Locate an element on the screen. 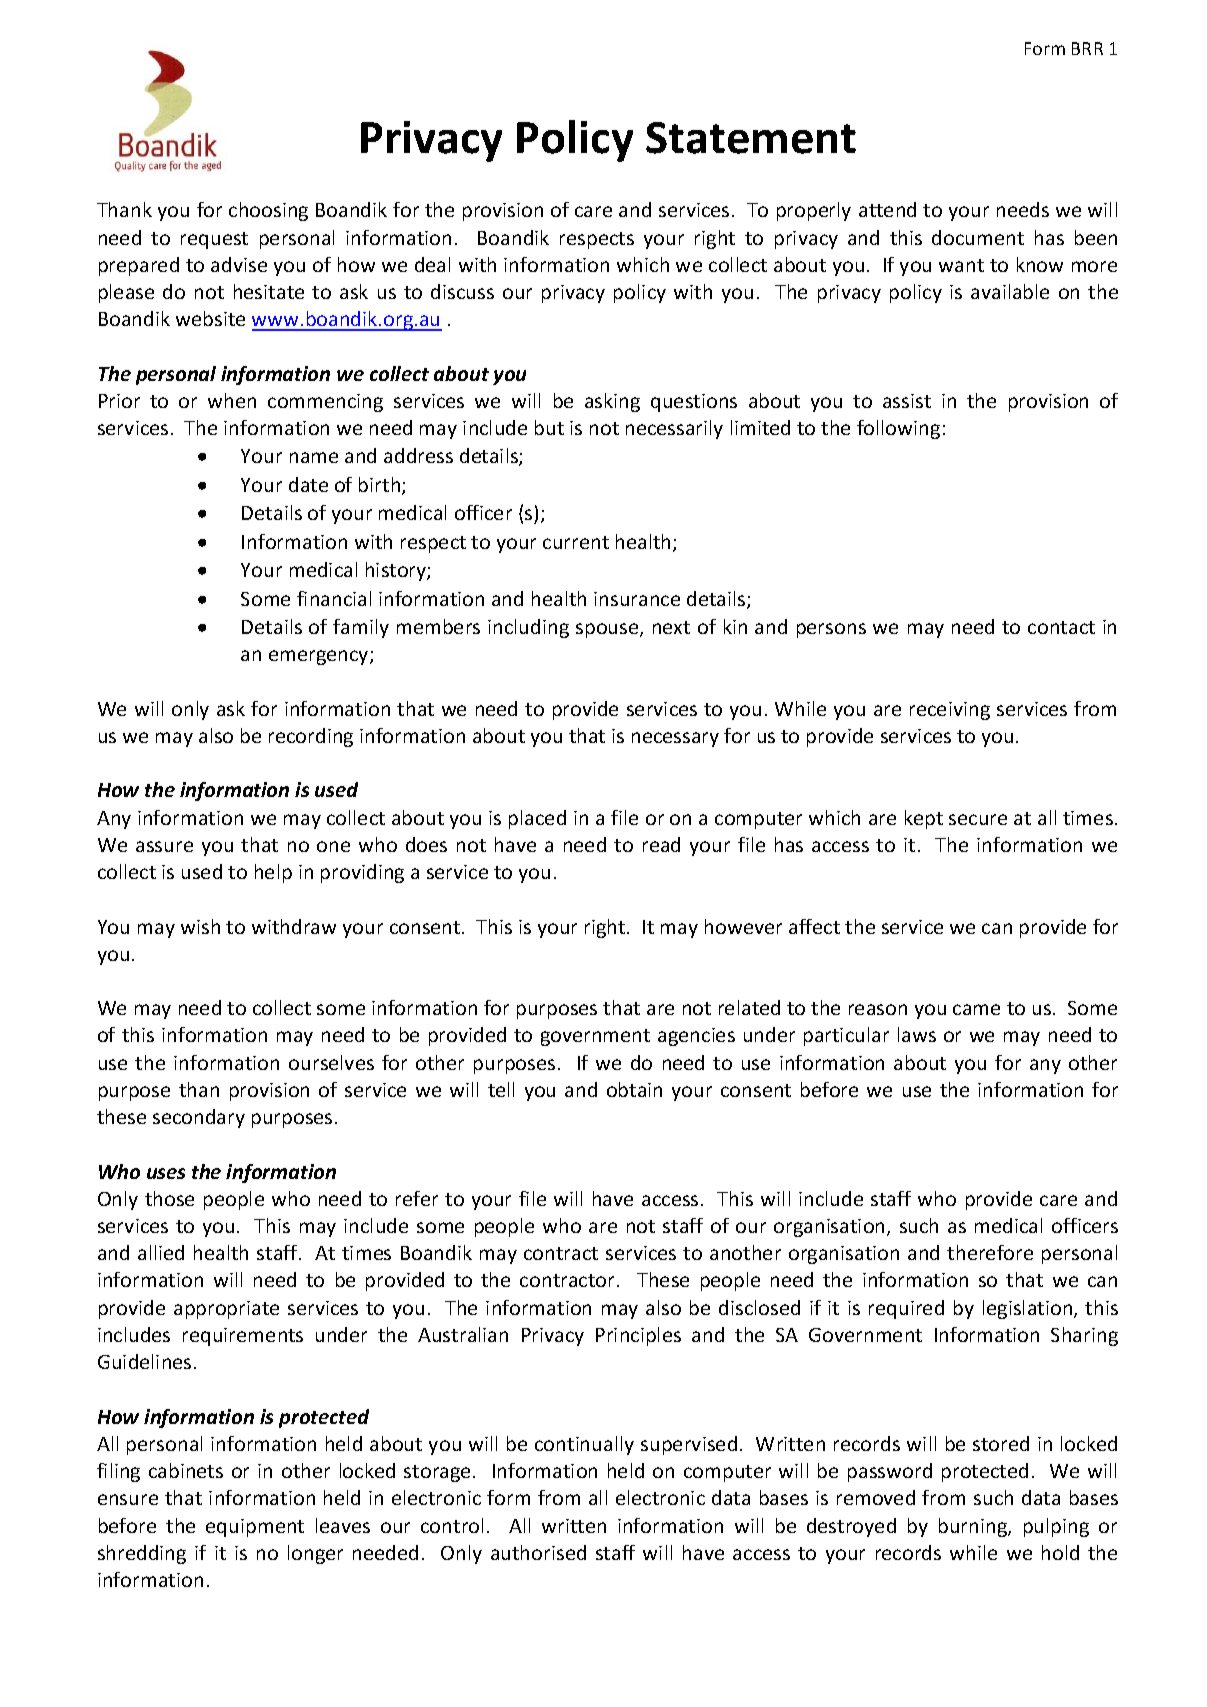 This screenshot has height=1707, width=1207. obtain is located at coordinates (634, 1089).
